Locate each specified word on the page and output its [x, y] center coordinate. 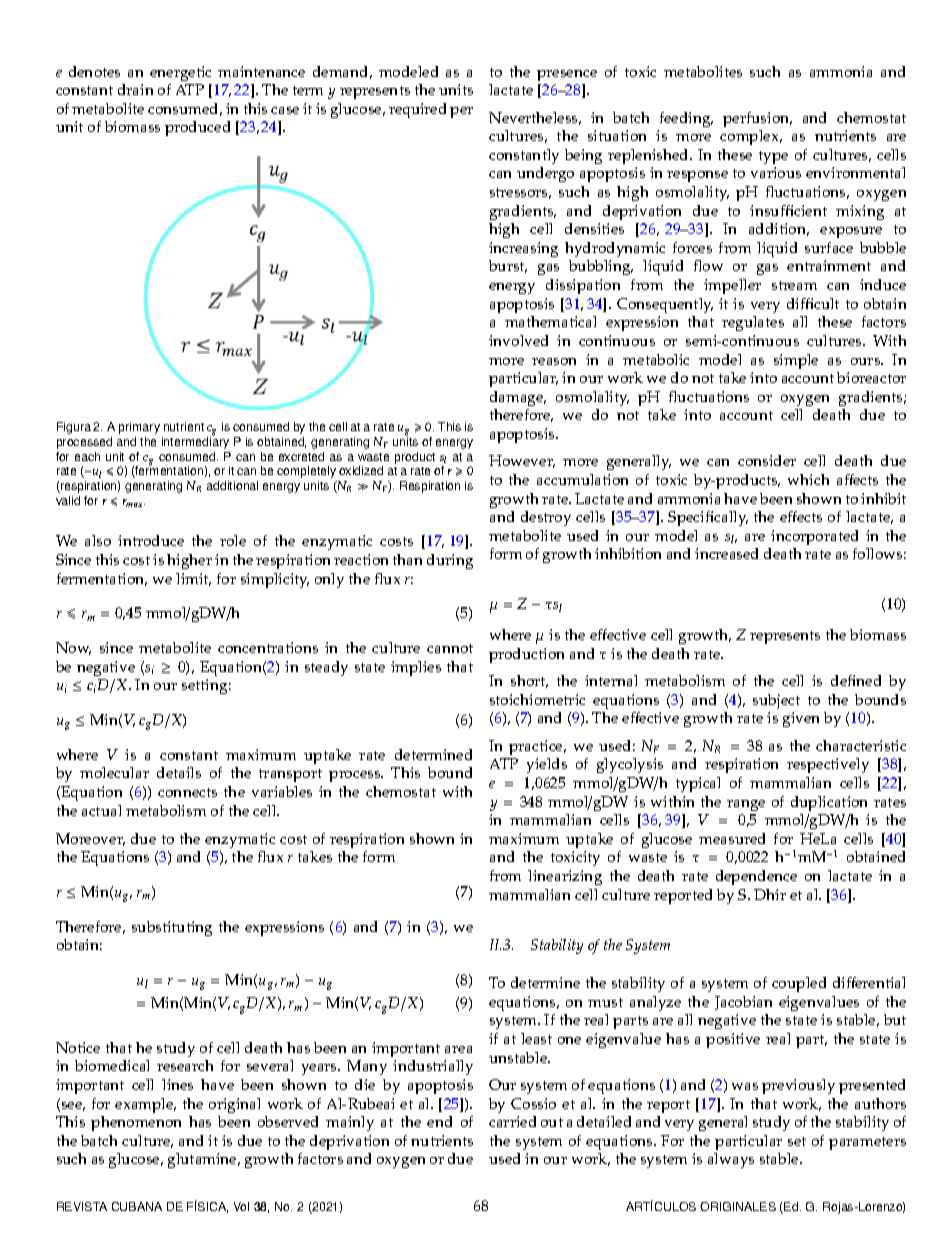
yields [547, 765]
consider [767, 460]
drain [135, 89]
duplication [829, 803]
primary [139, 428]
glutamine [203, 1160]
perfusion [757, 119]
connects [187, 792]
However [522, 461]
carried [512, 1121]
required [417, 110]
